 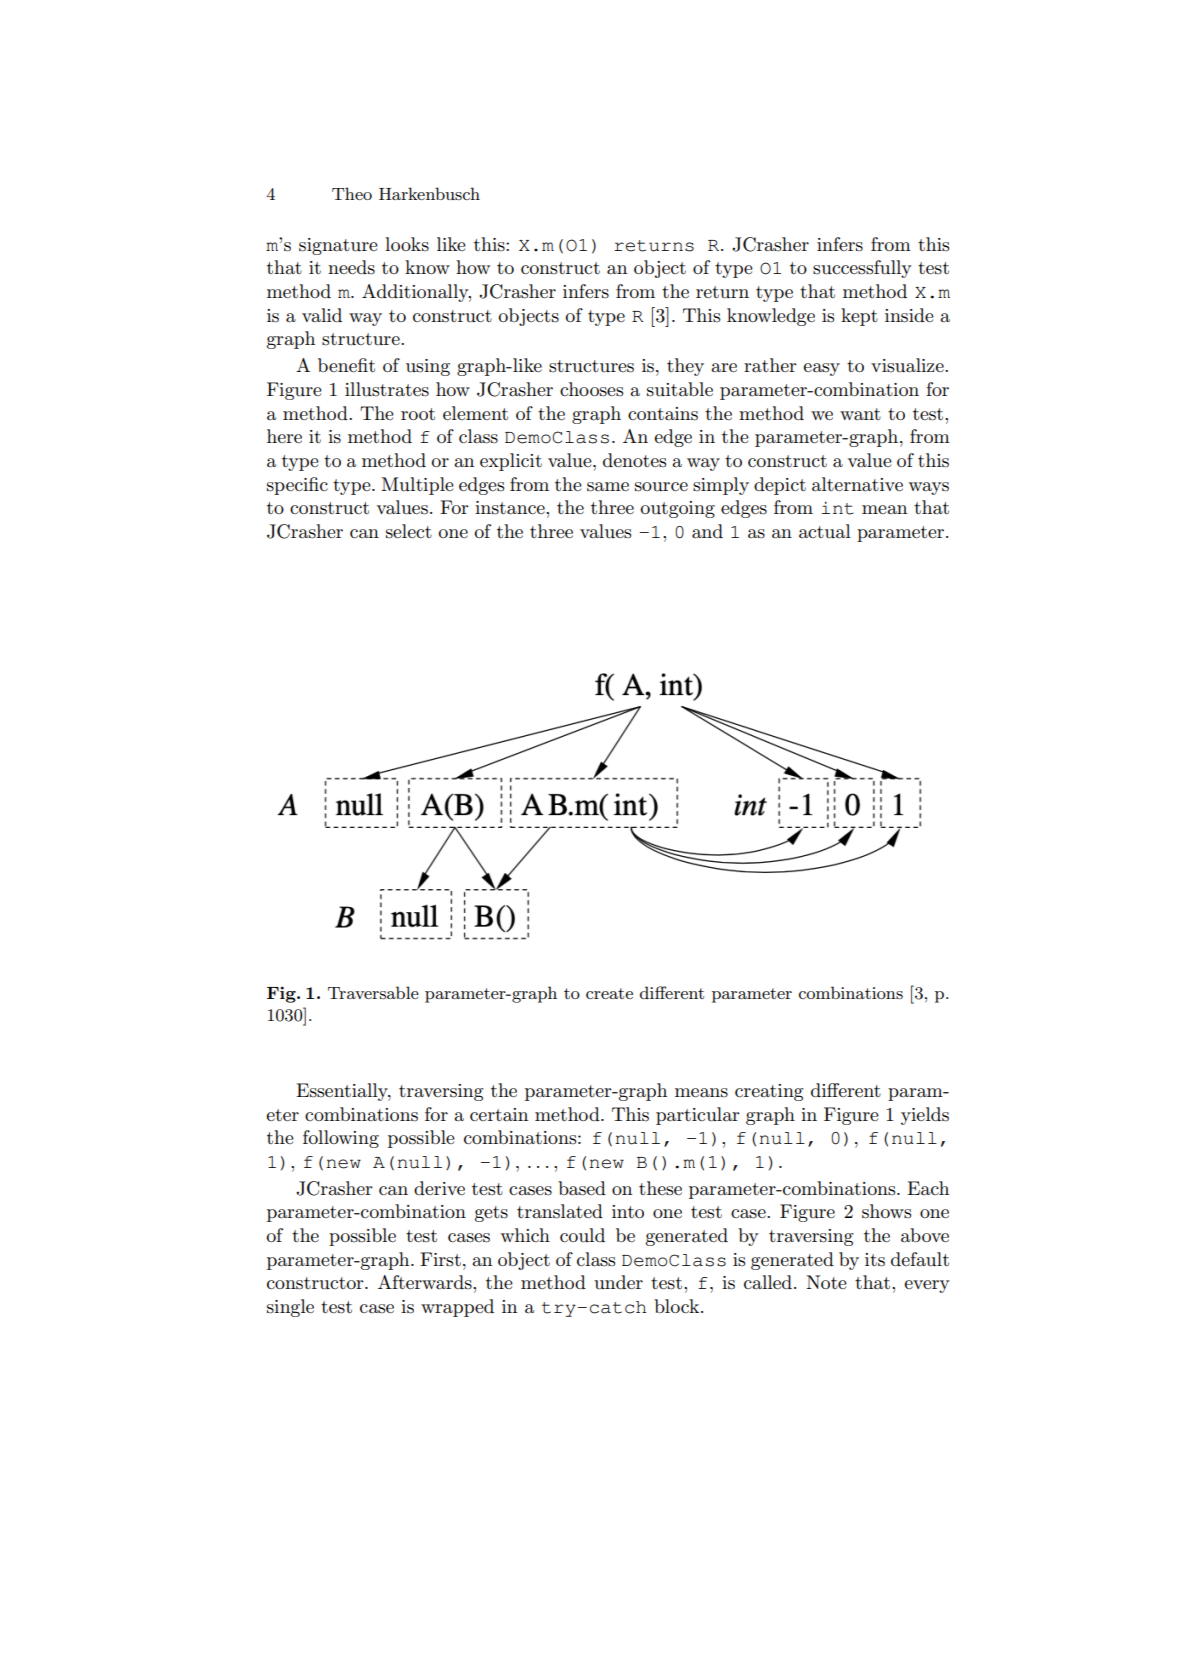 I want to click on successfully, so click(x=862, y=269).
